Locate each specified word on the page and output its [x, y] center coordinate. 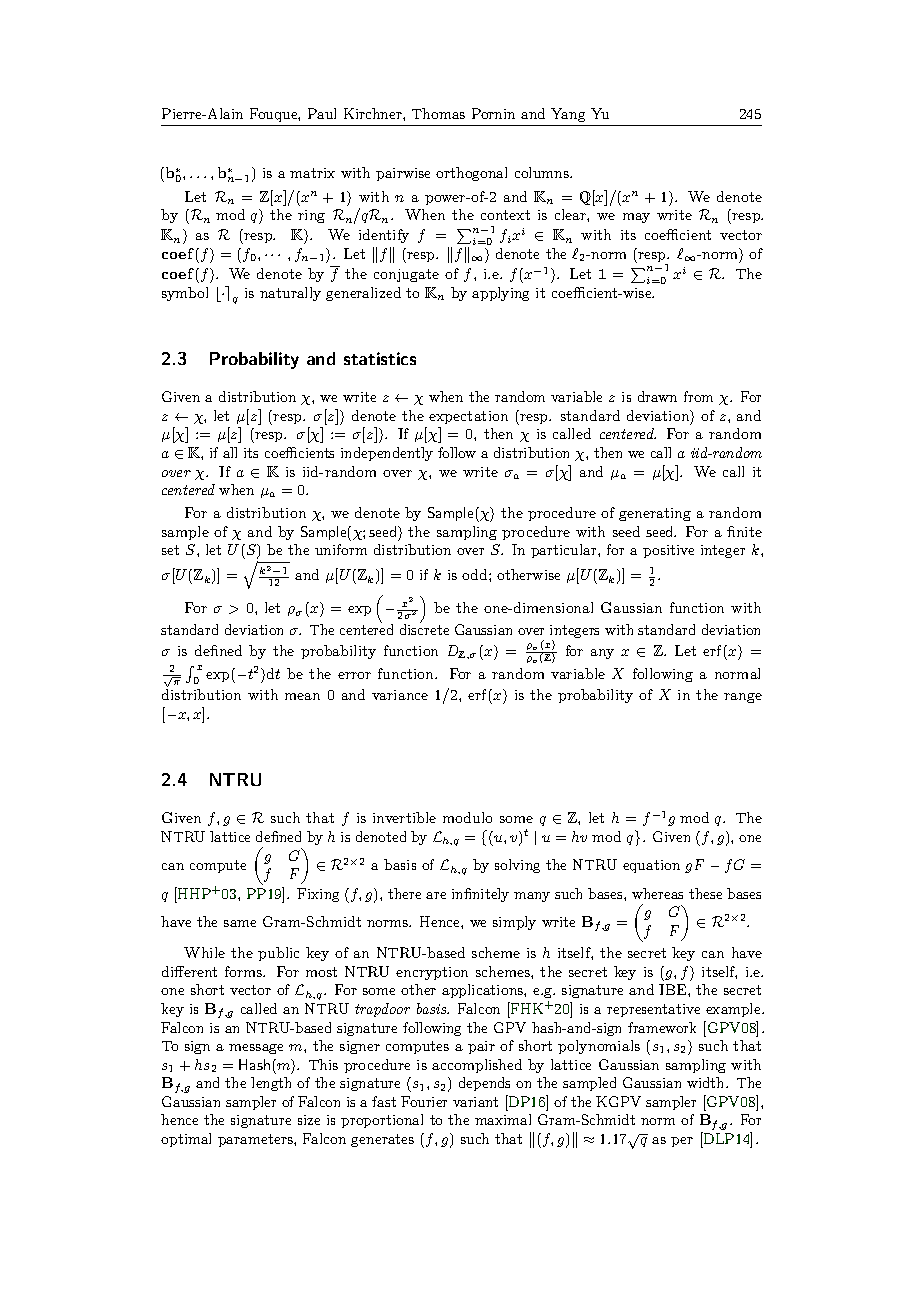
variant [475, 1102]
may [636, 218]
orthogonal [471, 174]
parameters [256, 1140]
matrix [312, 173]
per [682, 1142]
